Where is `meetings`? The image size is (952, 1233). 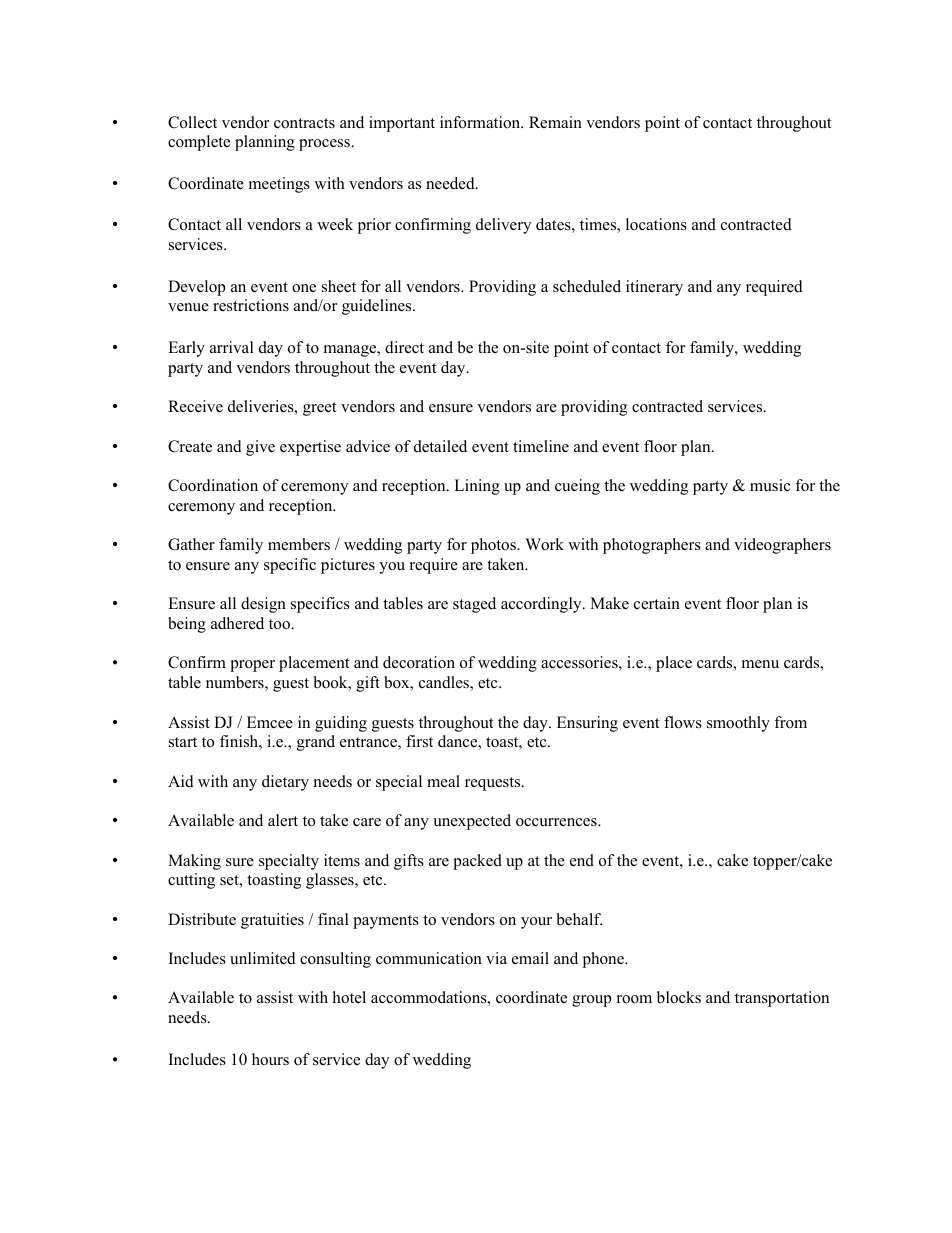
meetings is located at coordinates (279, 185).
